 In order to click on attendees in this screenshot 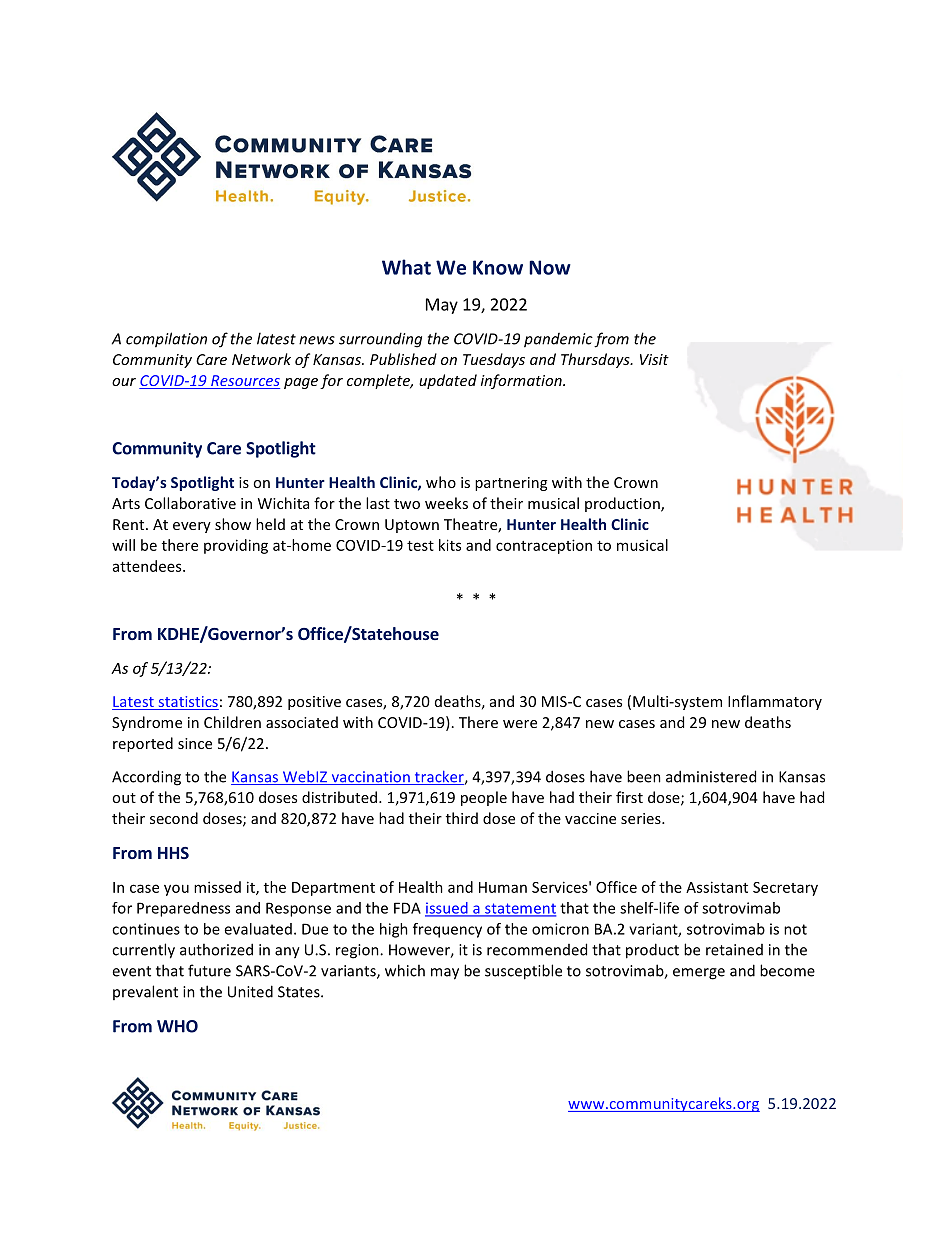, I will do `click(148, 566)`.
